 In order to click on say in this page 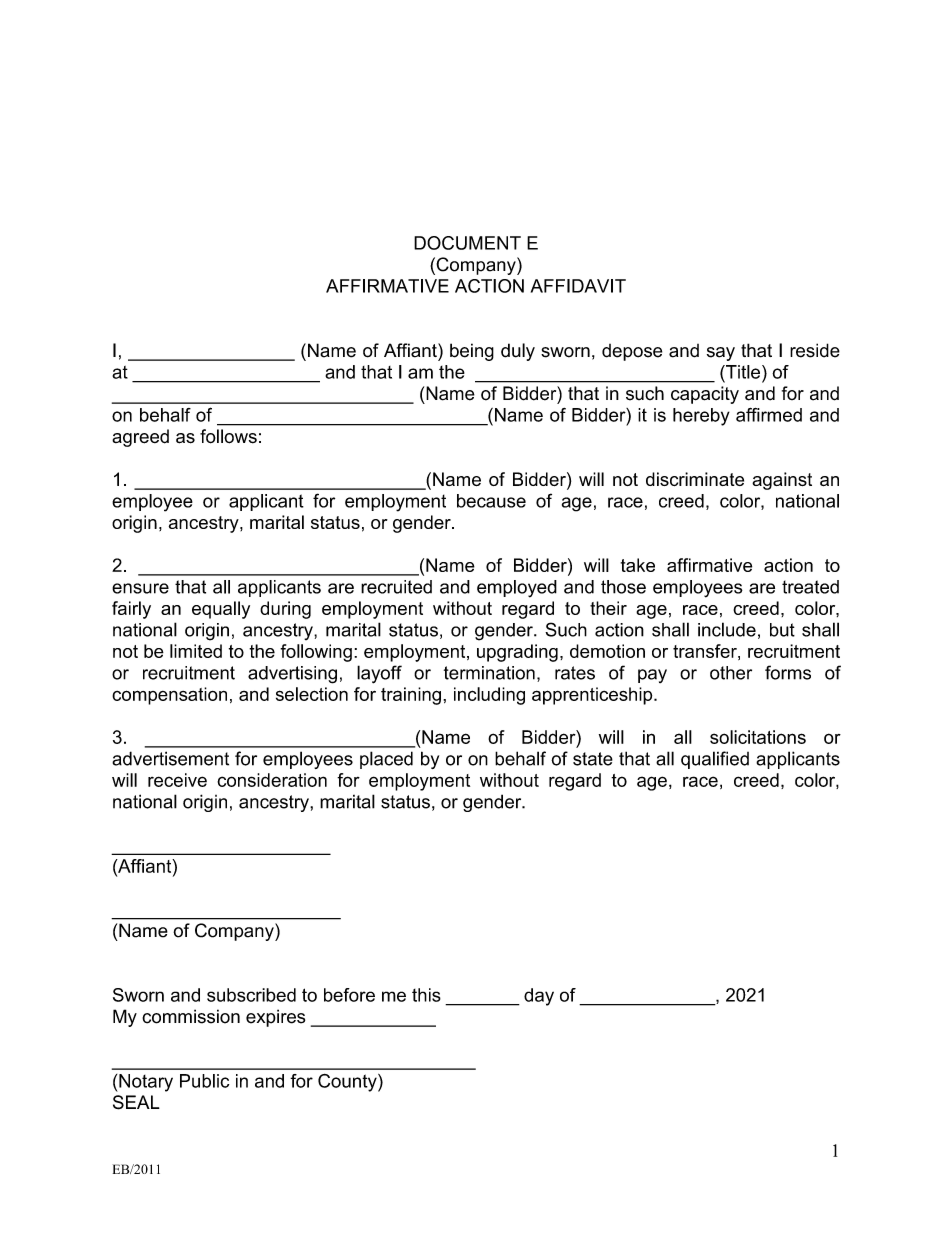, I will do `click(721, 354)`.
